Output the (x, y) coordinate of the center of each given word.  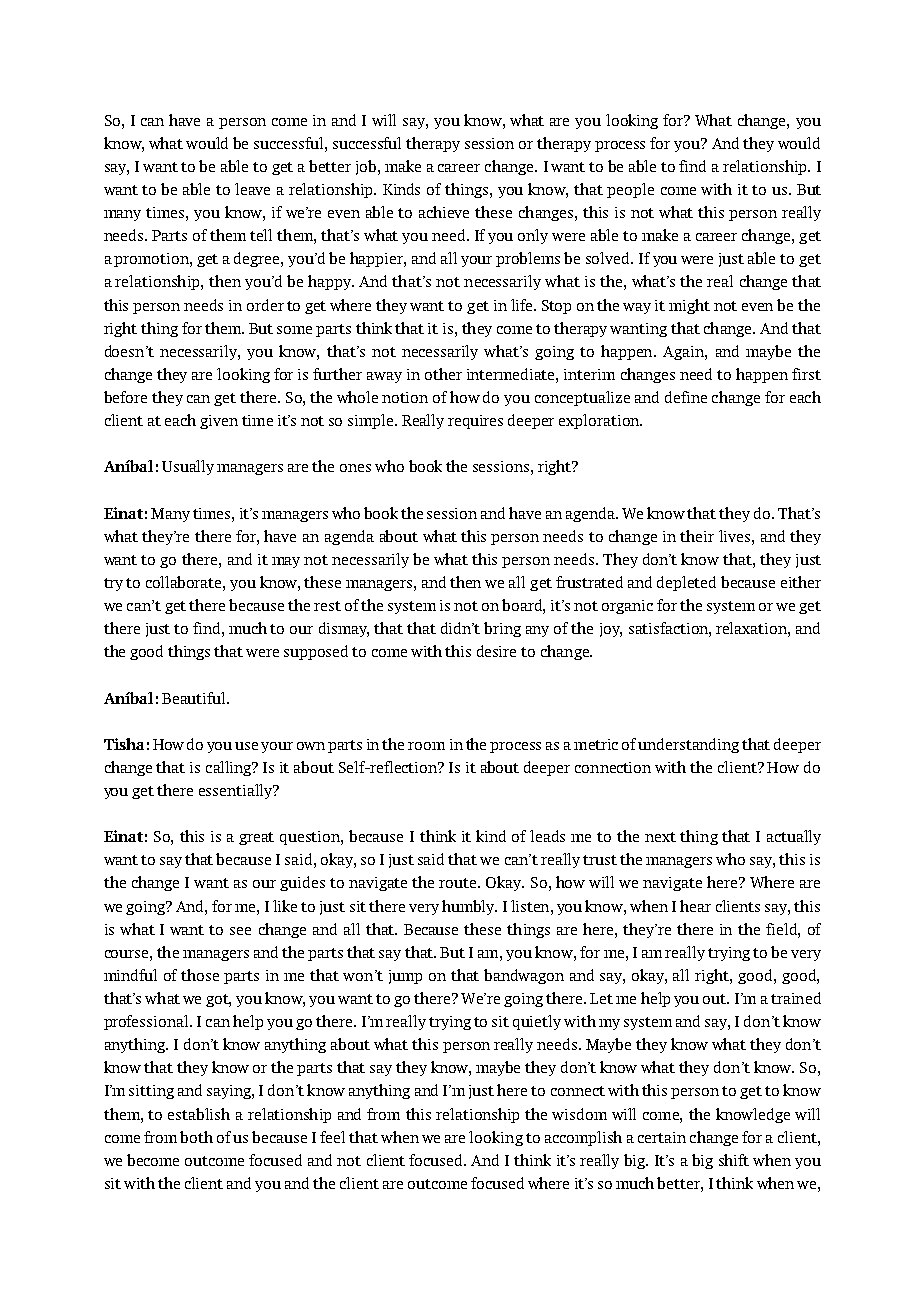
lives (736, 536)
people (630, 190)
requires (475, 422)
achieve (444, 212)
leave (252, 189)
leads (547, 836)
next (660, 837)
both (196, 1137)
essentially (237, 791)
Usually (188, 467)
